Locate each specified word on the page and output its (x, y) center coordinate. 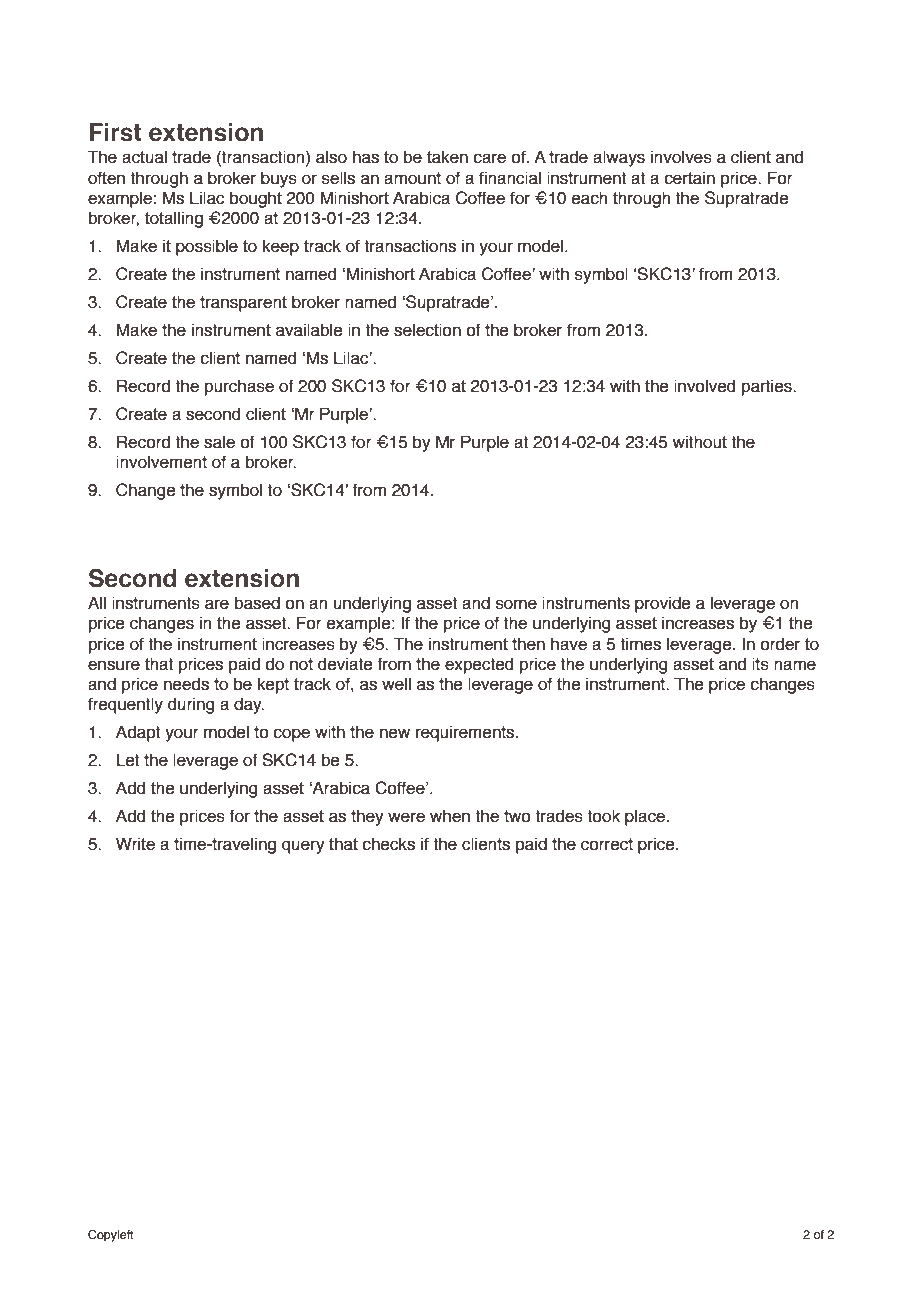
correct (607, 844)
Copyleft (111, 1236)
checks (388, 844)
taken (447, 157)
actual (144, 157)
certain (689, 178)
